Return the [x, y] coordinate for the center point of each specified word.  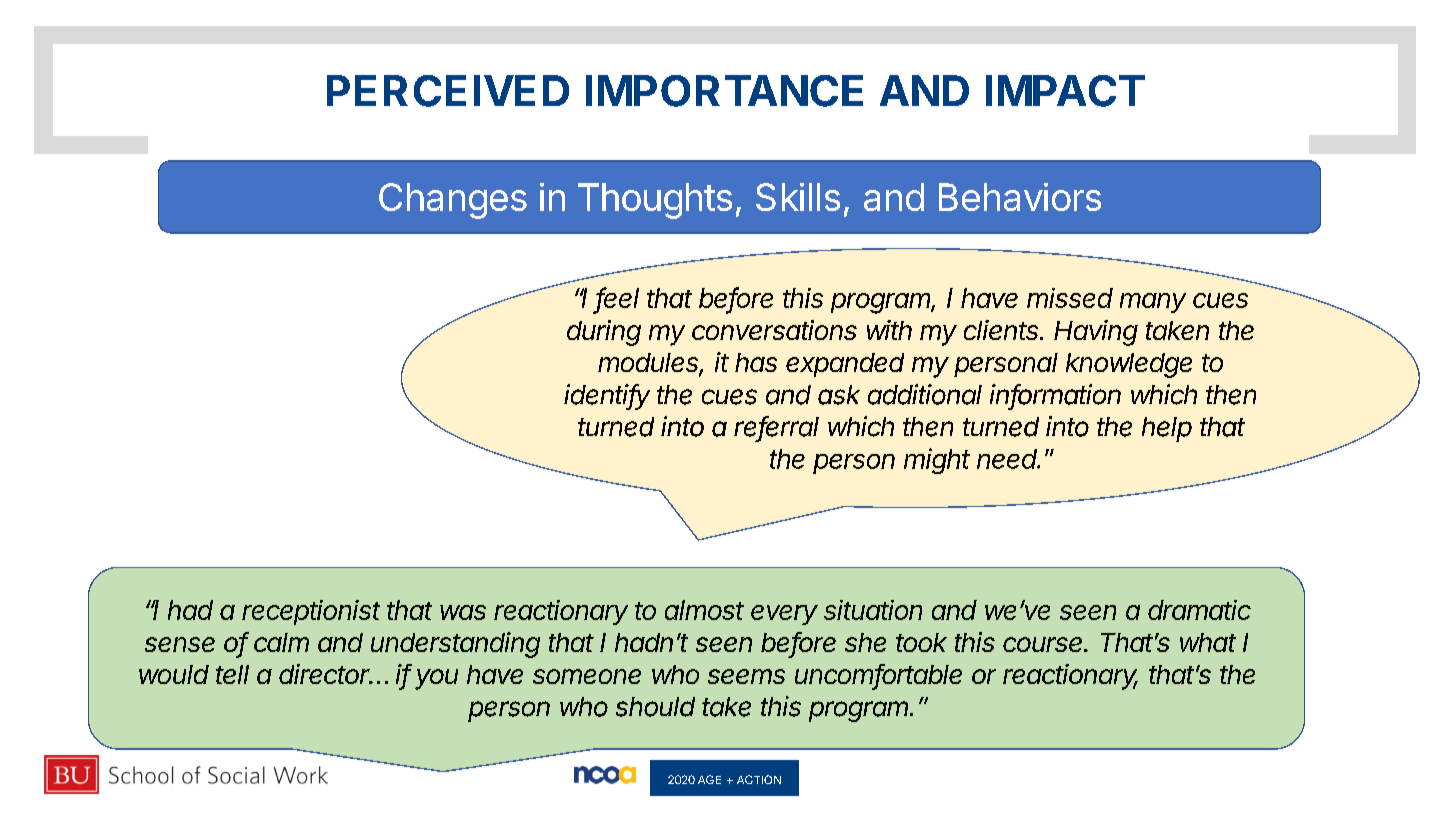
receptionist [311, 612]
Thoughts [655, 201]
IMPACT [1065, 91]
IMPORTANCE [724, 91]
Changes [453, 201]
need [1008, 459]
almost [704, 610]
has [756, 362]
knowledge [1129, 365]
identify [607, 397]
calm [281, 642]
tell [232, 674]
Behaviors [1020, 197]
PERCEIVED [448, 91]
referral [776, 427]
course [1044, 644]
